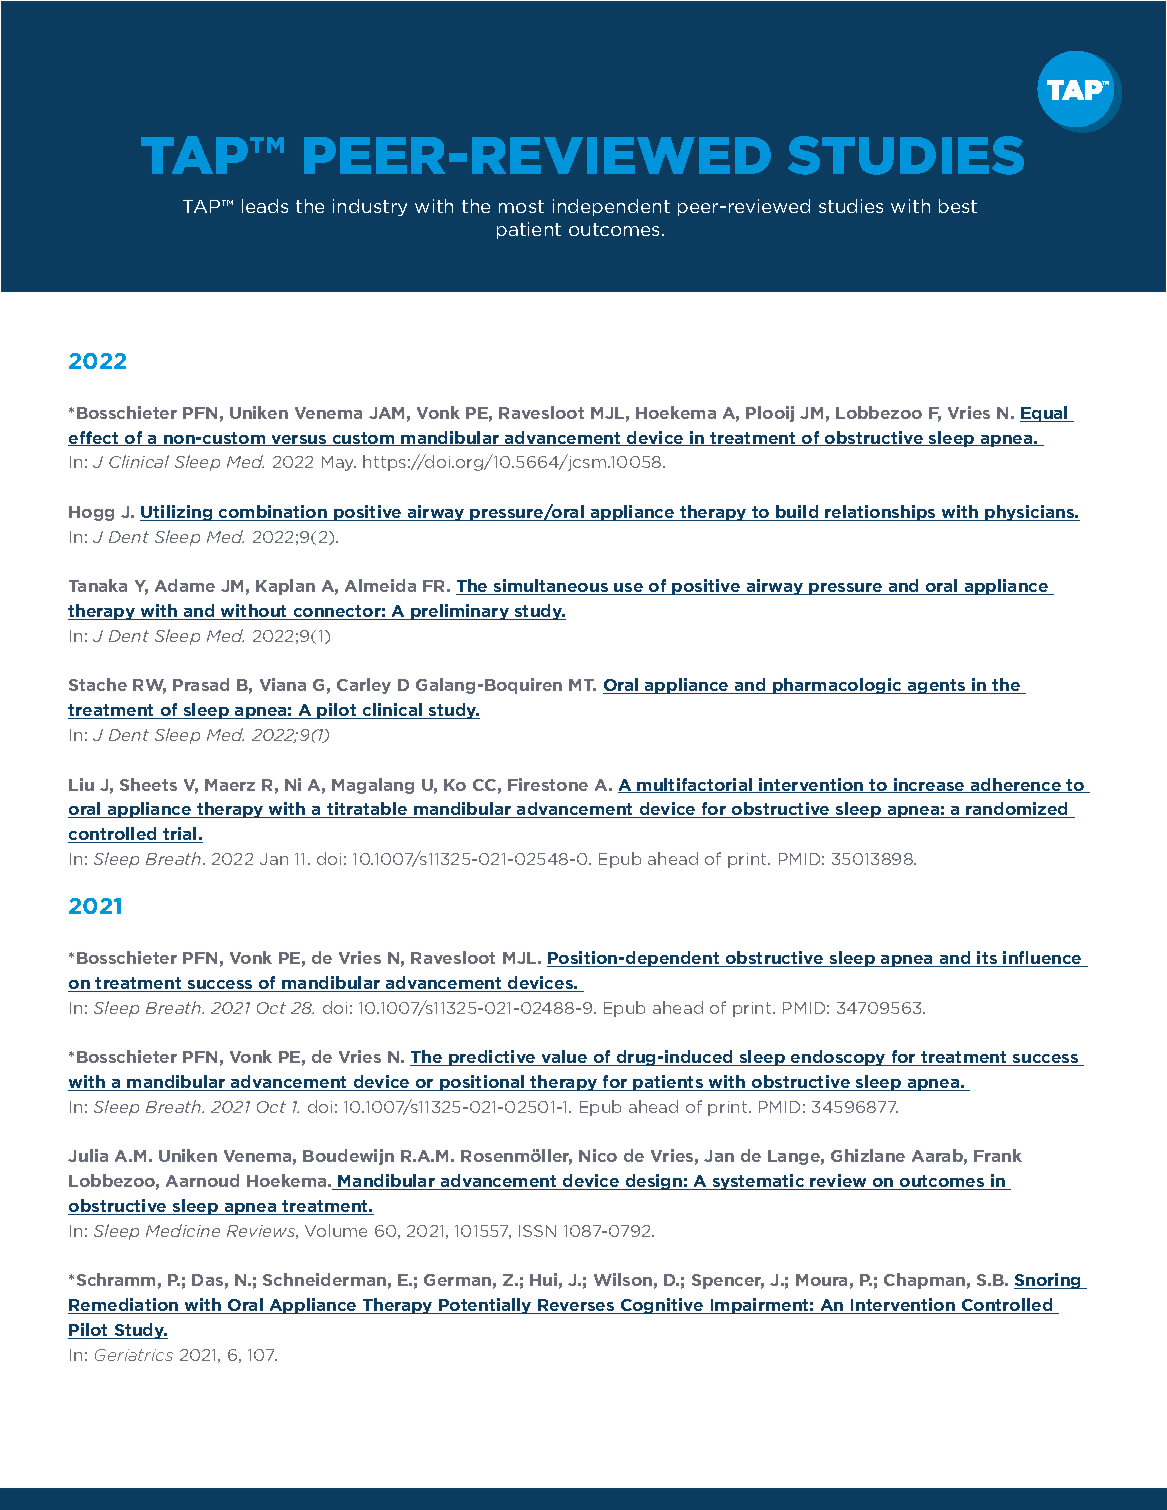 This screenshot has height=1510, width=1167. Describe the element at coordinates (521, 206) in the screenshot. I see `most` at that location.
